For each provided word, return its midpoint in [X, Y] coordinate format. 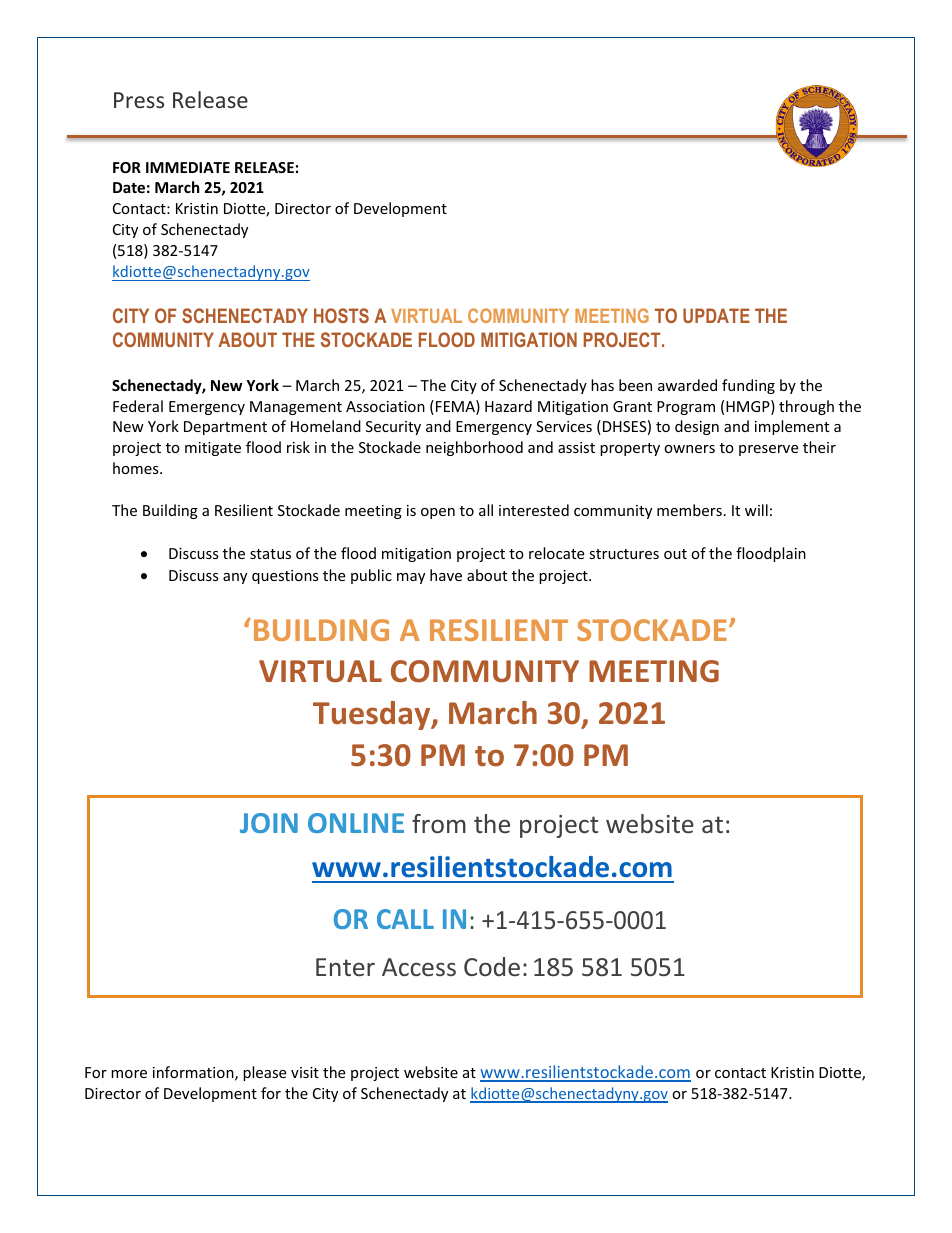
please [264, 1073]
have [446, 575]
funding [748, 386]
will [756, 510]
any [235, 578]
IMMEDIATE [188, 167]
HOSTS [341, 315]
